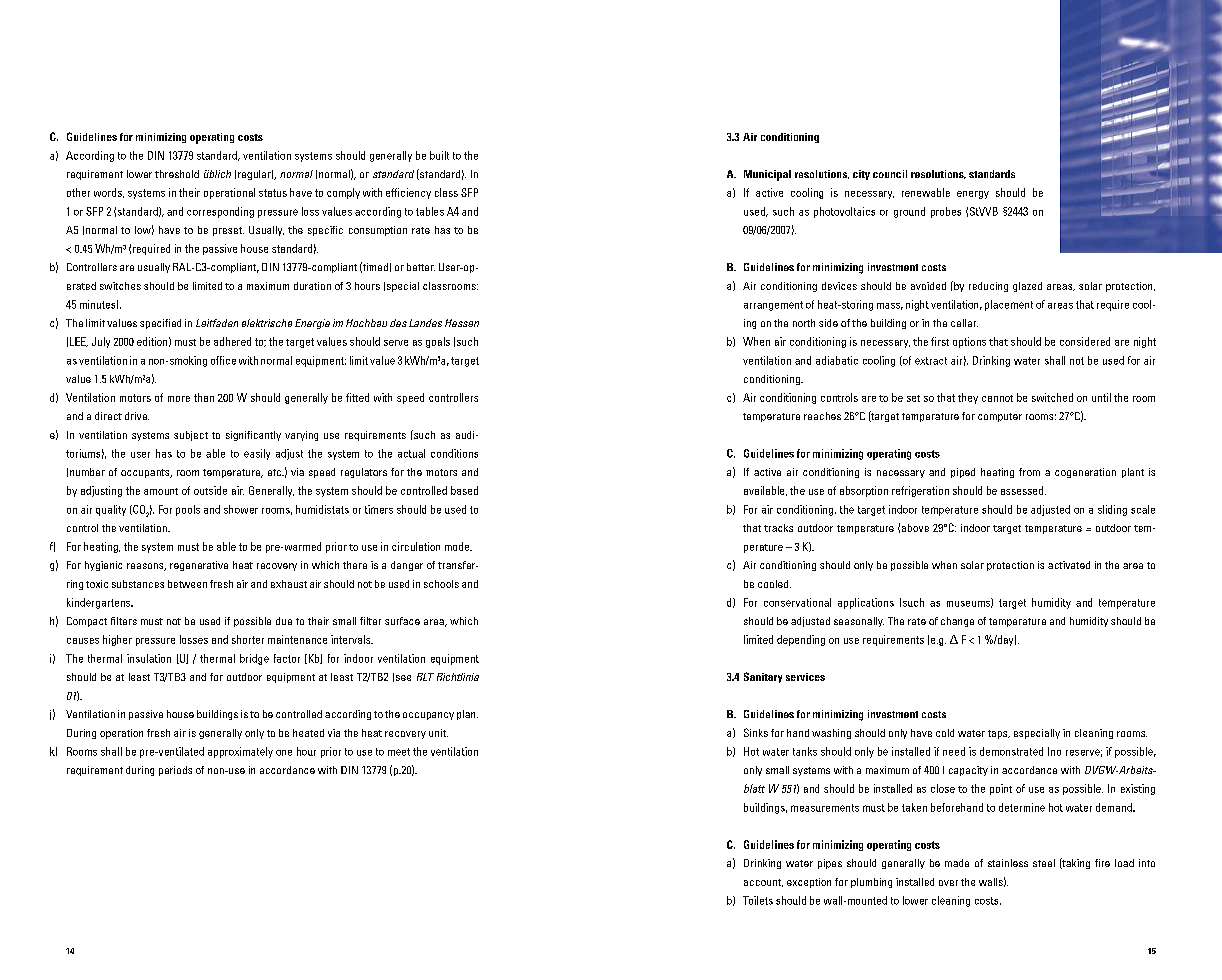 The width and height of the screenshot is (1222, 980). What do you see at coordinates (1008, 863) in the screenshot?
I see `stainless` at bounding box center [1008, 863].
